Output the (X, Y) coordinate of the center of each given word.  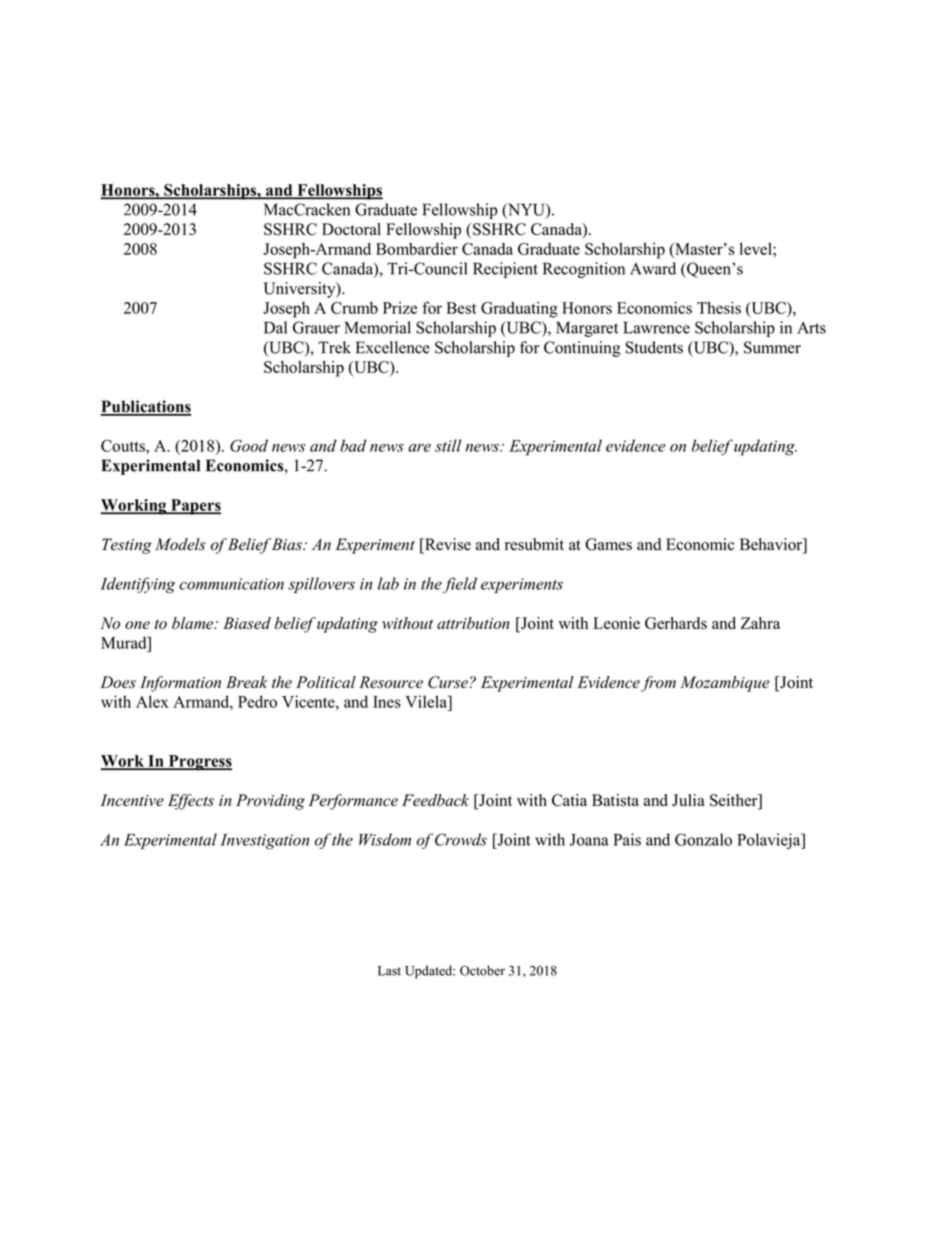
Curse (448, 682)
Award (653, 268)
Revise (447, 545)
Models (180, 544)
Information (180, 684)
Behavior (772, 545)
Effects (191, 802)
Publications (145, 407)
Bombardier (417, 249)
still (448, 445)
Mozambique (725, 684)
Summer (772, 347)
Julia (688, 800)
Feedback (435, 800)
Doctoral (351, 229)
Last (389, 971)
